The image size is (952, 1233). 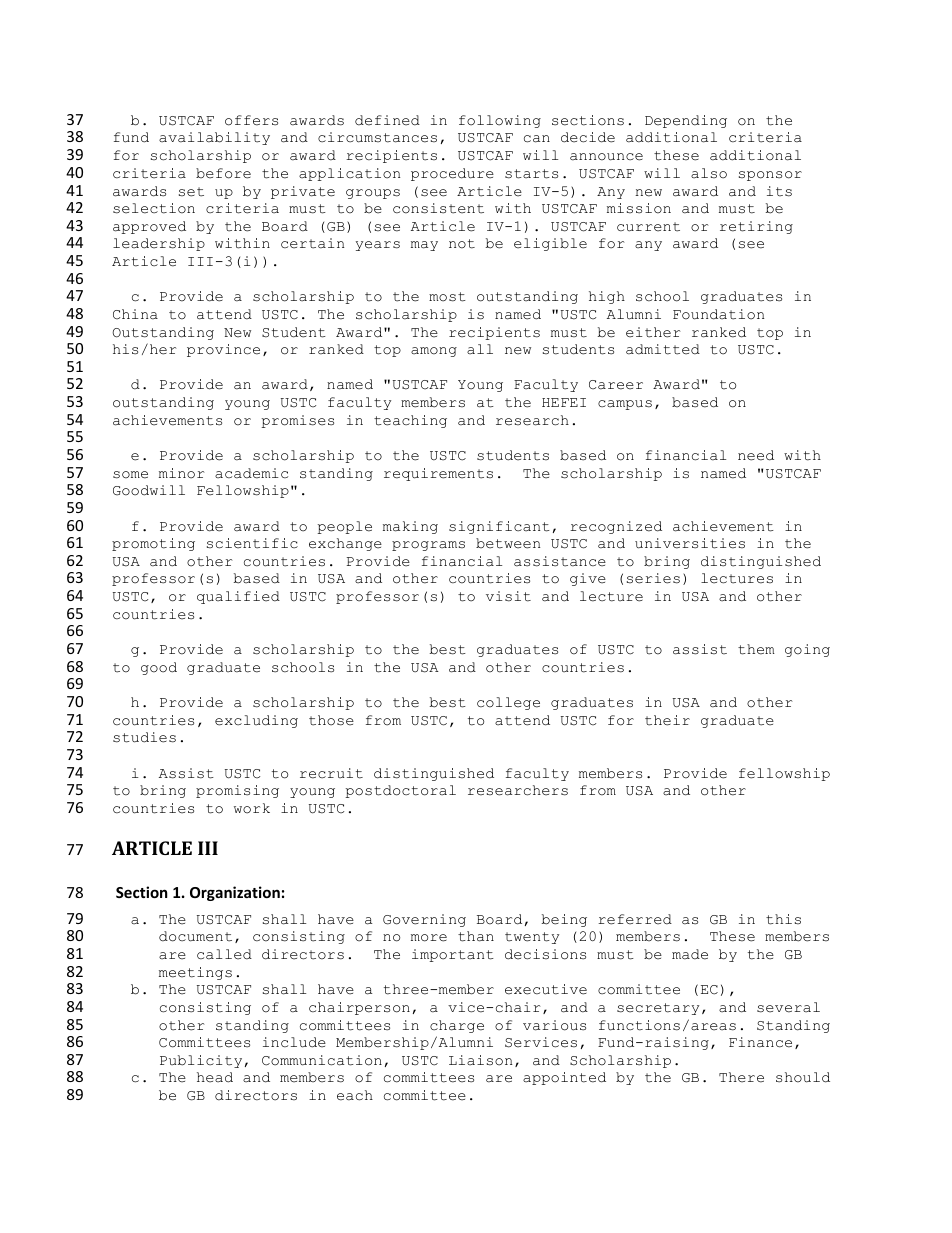 I want to click on procedure, so click(x=452, y=174).
